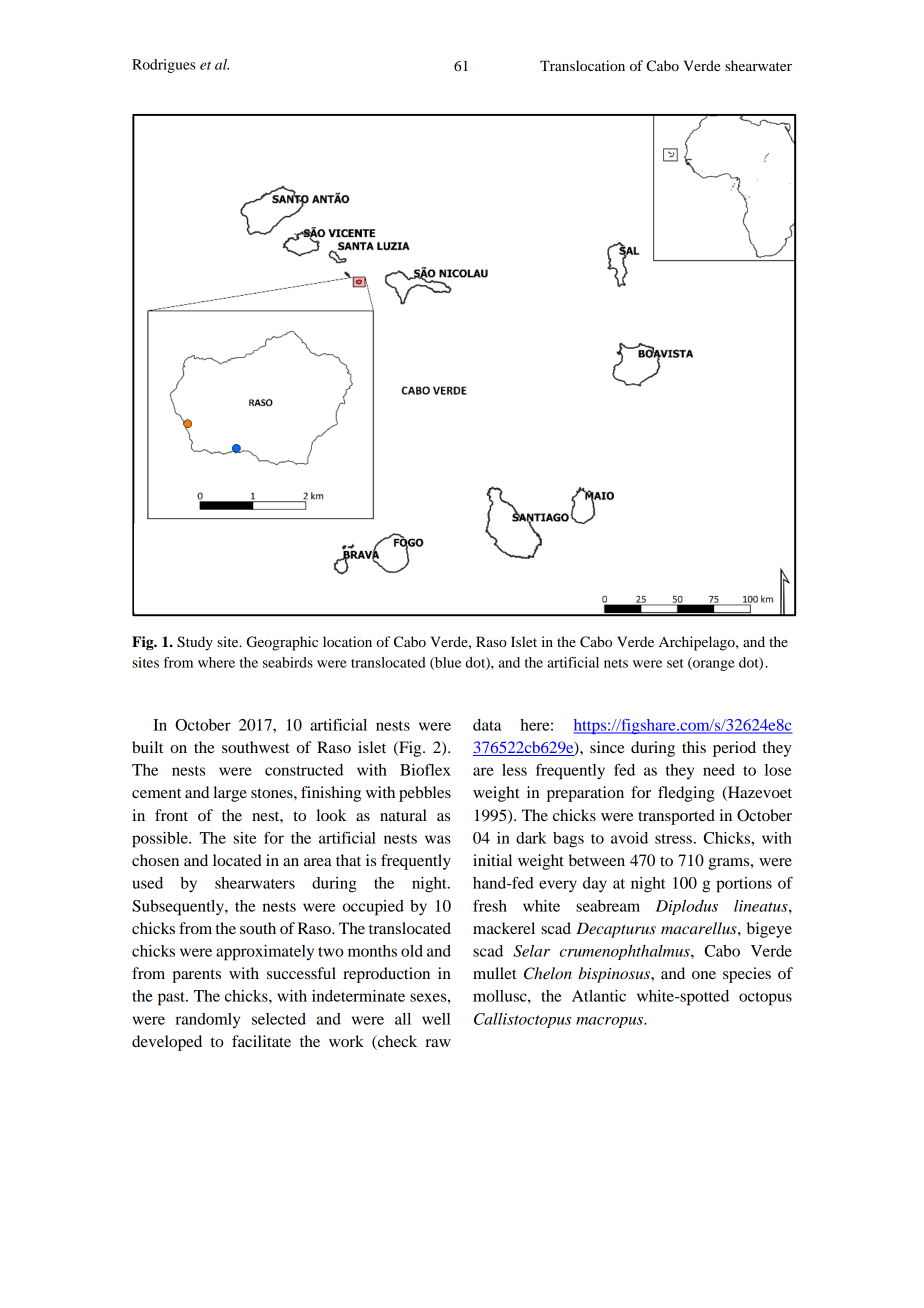 Image resolution: width=924 pixels, height=1308 pixels. What do you see at coordinates (694, 747) in the document?
I see `this` at bounding box center [694, 747].
